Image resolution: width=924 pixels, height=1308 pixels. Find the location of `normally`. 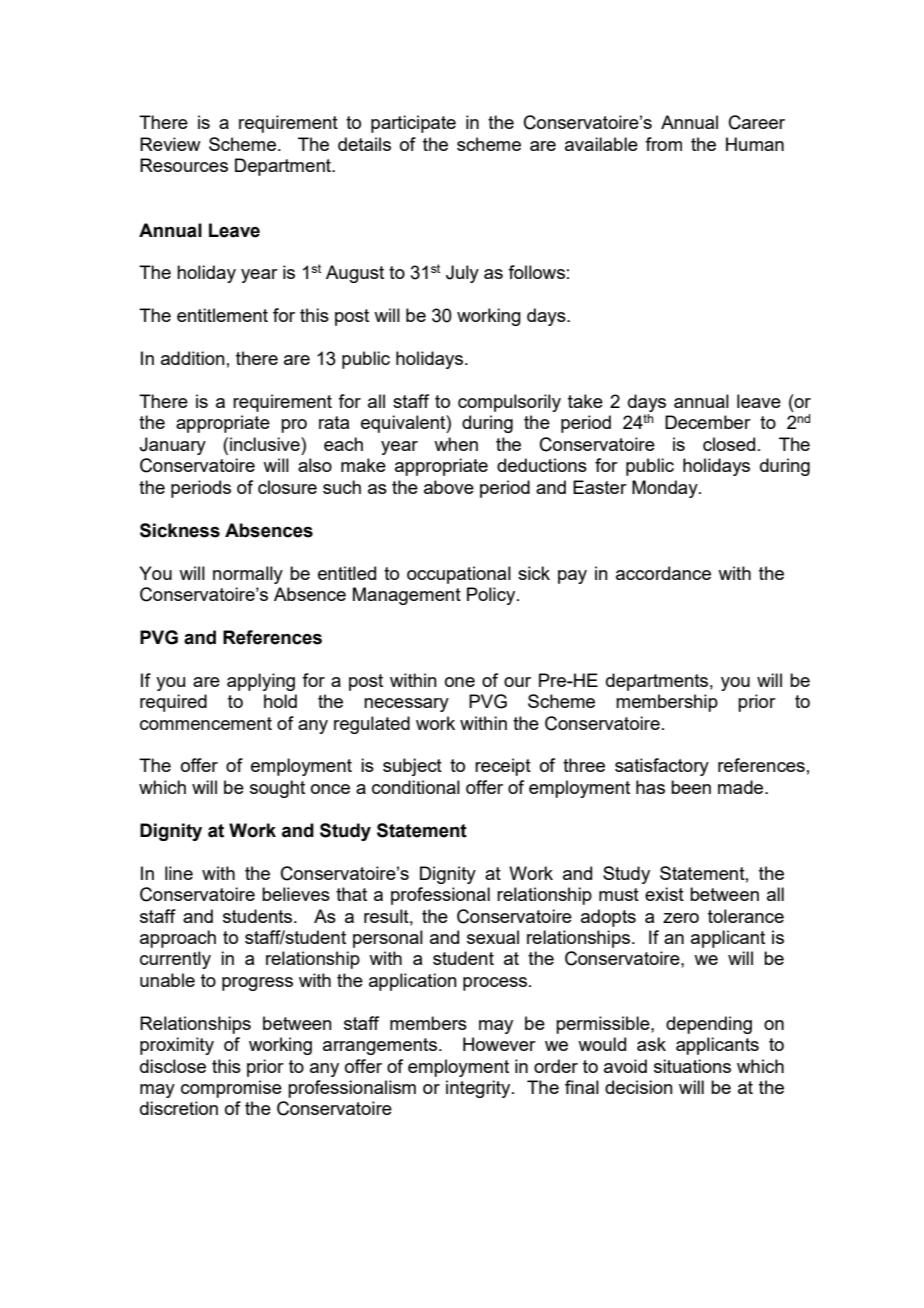

normally is located at coordinates (248, 575).
